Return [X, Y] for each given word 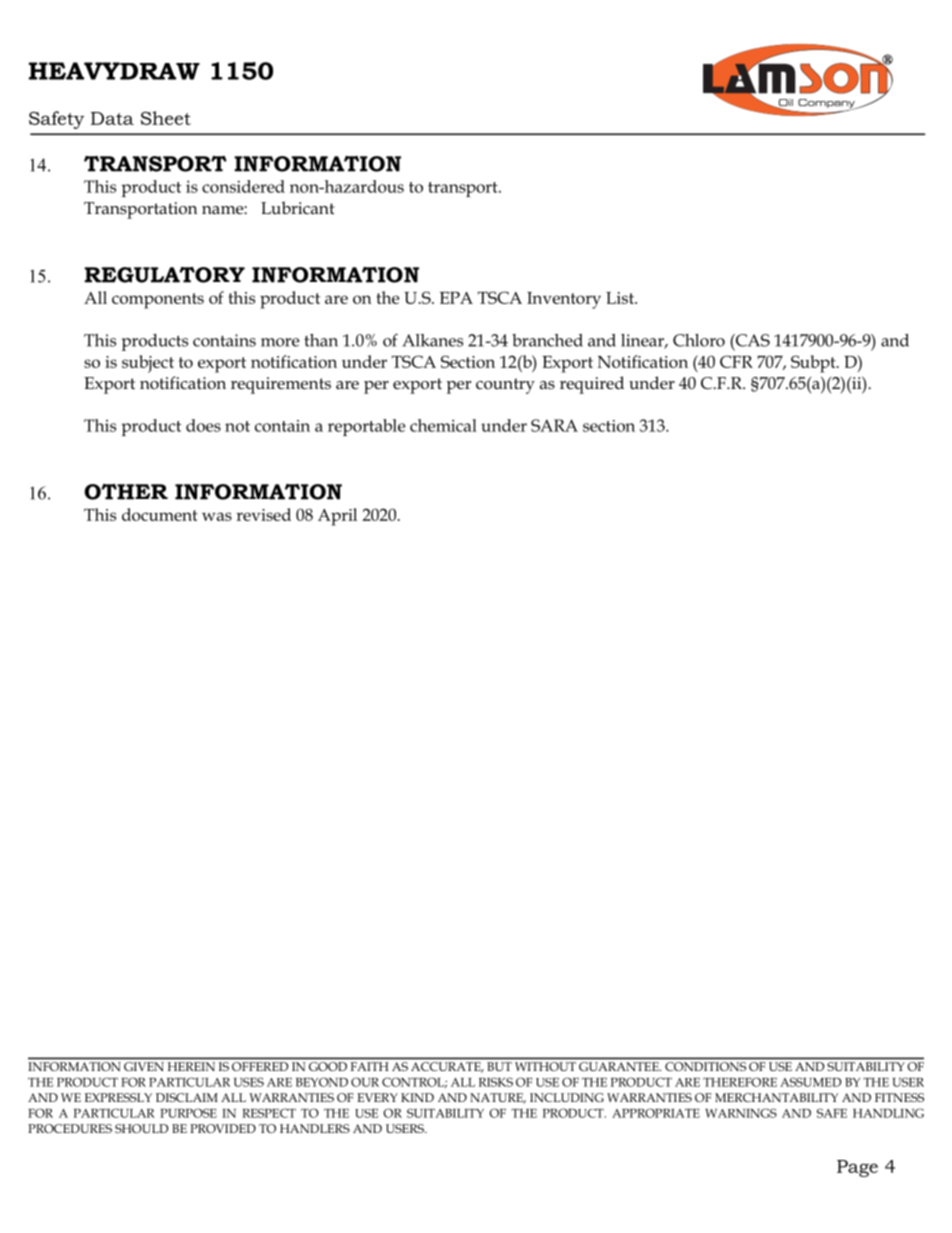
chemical [443, 425]
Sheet [166, 118]
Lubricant [297, 208]
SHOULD [141, 1128]
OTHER [126, 492]
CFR [736, 361]
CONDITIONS [705, 1066]
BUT [499, 1066]
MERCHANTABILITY [776, 1097]
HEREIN [191, 1066]
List [621, 298]
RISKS [496, 1082]
